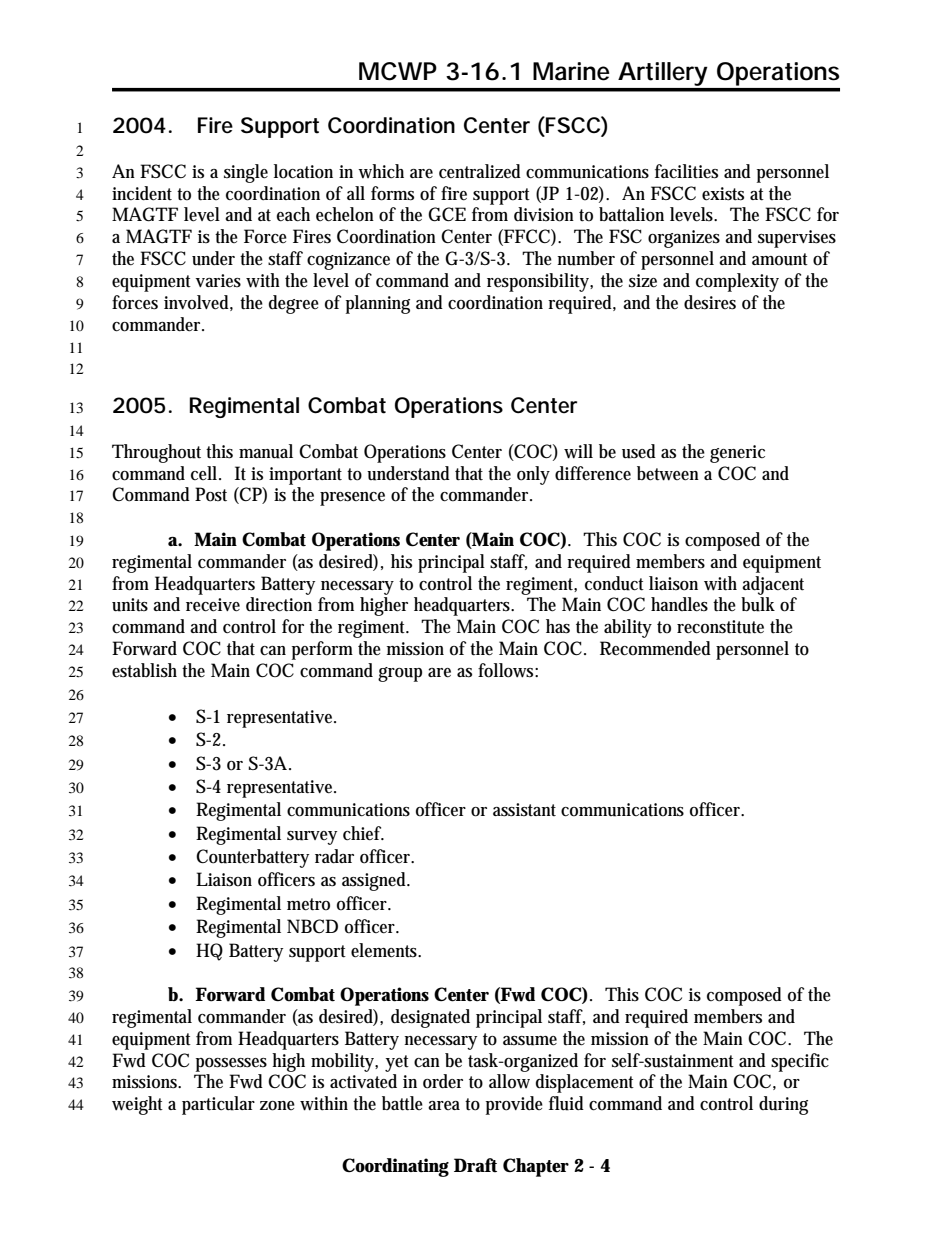  I want to click on planning, so click(378, 304).
